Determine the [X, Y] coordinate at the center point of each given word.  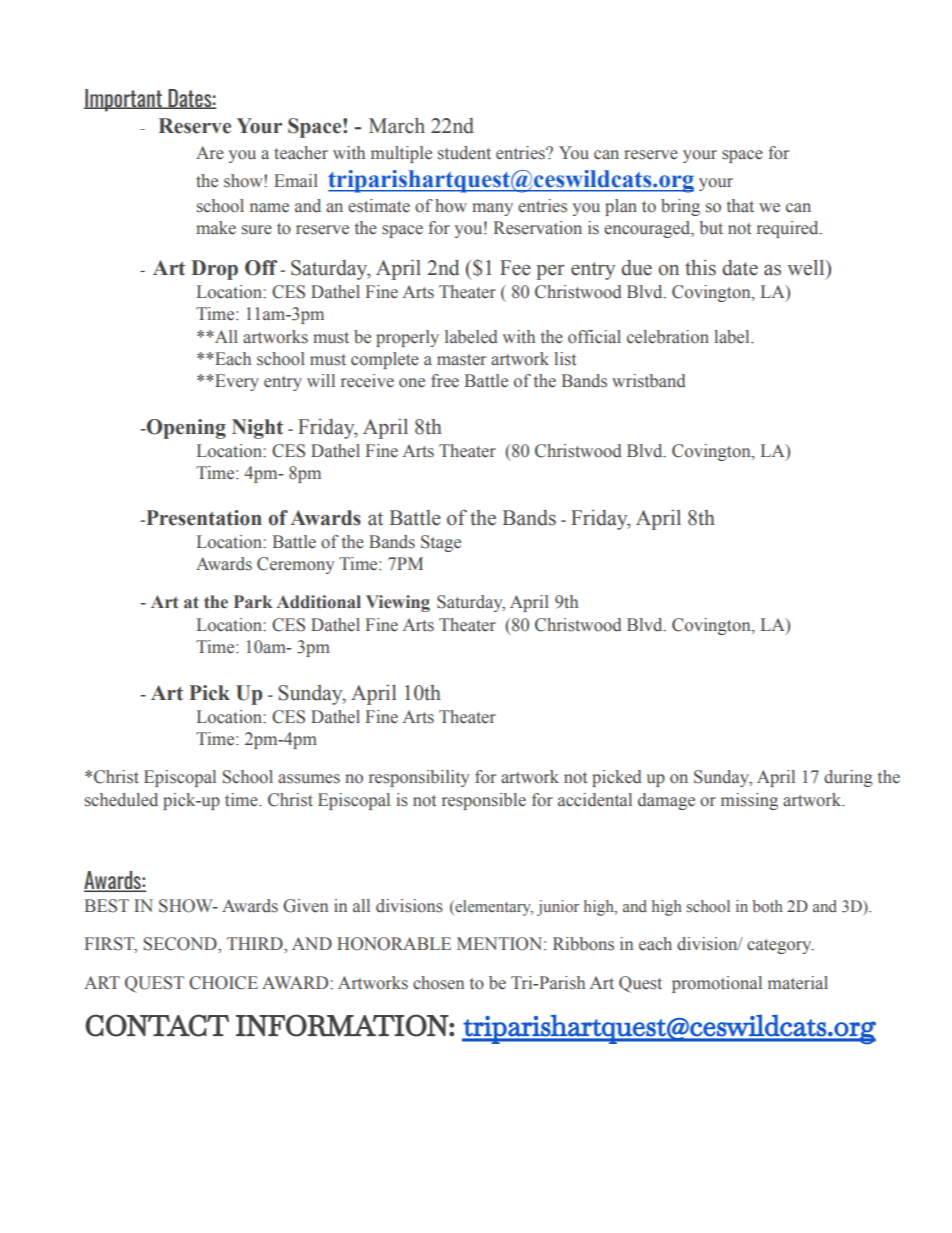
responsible [484, 801]
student [464, 153]
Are [210, 153]
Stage [441, 543]
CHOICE [223, 983]
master [461, 360]
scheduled [121, 800]
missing [749, 801]
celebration [668, 337]
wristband [649, 381]
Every [236, 382]
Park [253, 602]
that [740, 205]
